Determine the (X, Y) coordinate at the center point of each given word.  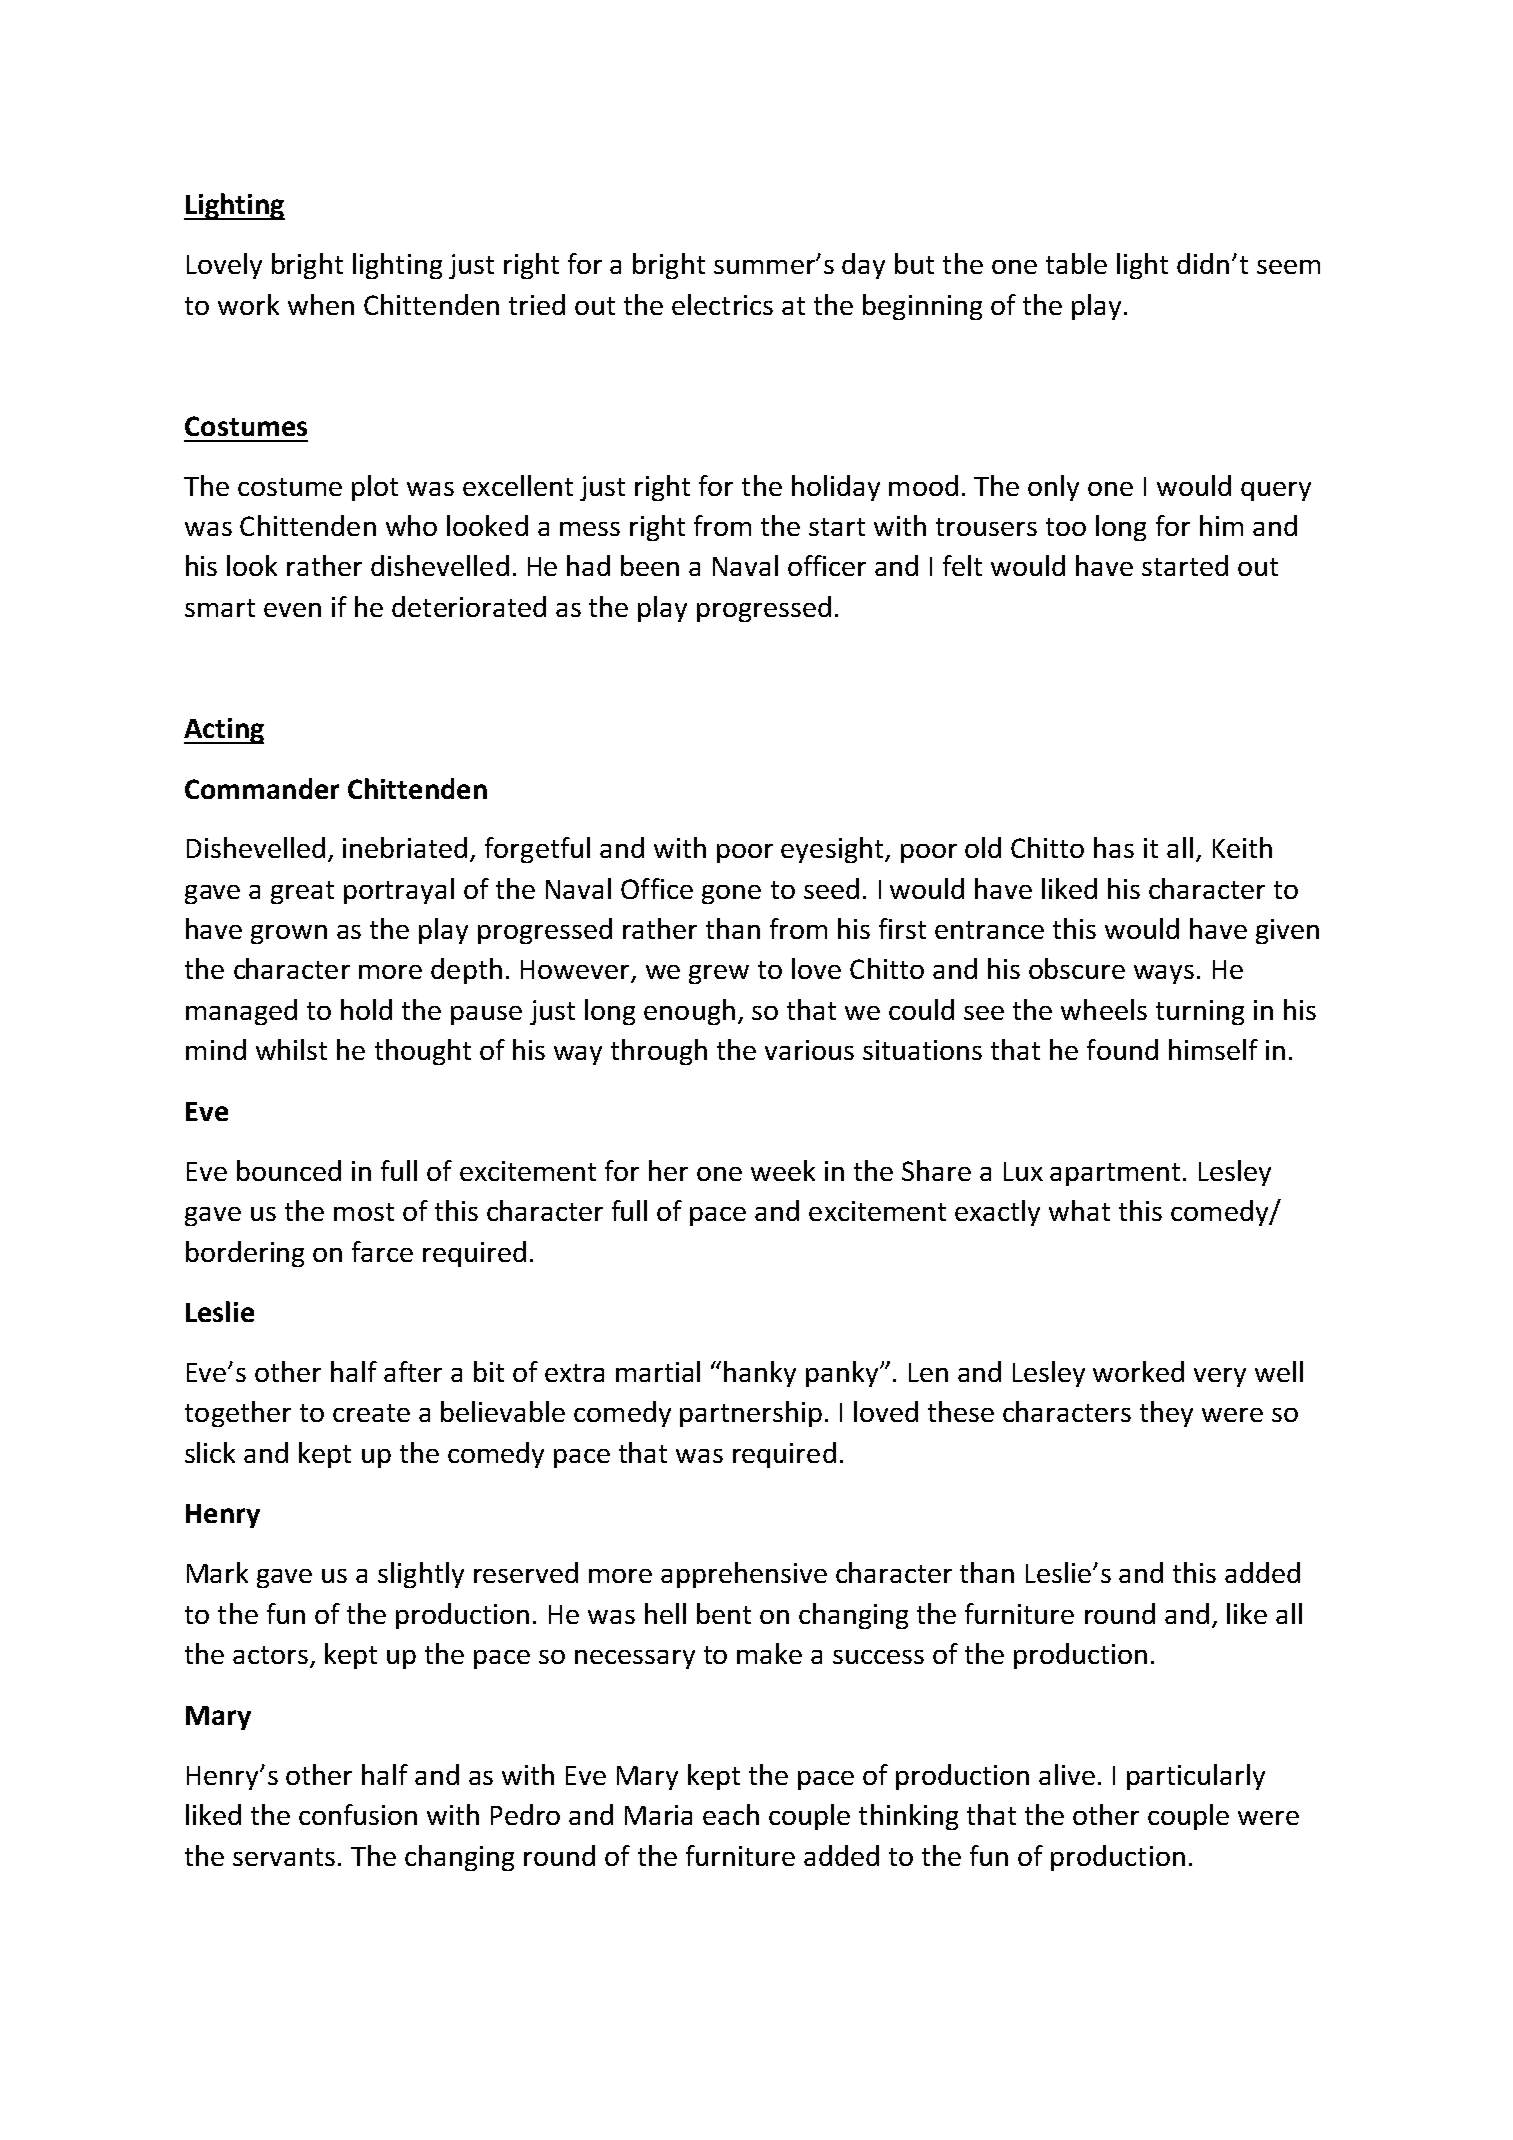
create (371, 1413)
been (650, 565)
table (1076, 263)
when (321, 304)
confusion (358, 1814)
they (1166, 1414)
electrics (722, 304)
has (1114, 847)
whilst (291, 1049)
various (809, 1050)
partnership (751, 1414)
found (1122, 1049)
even (292, 610)
